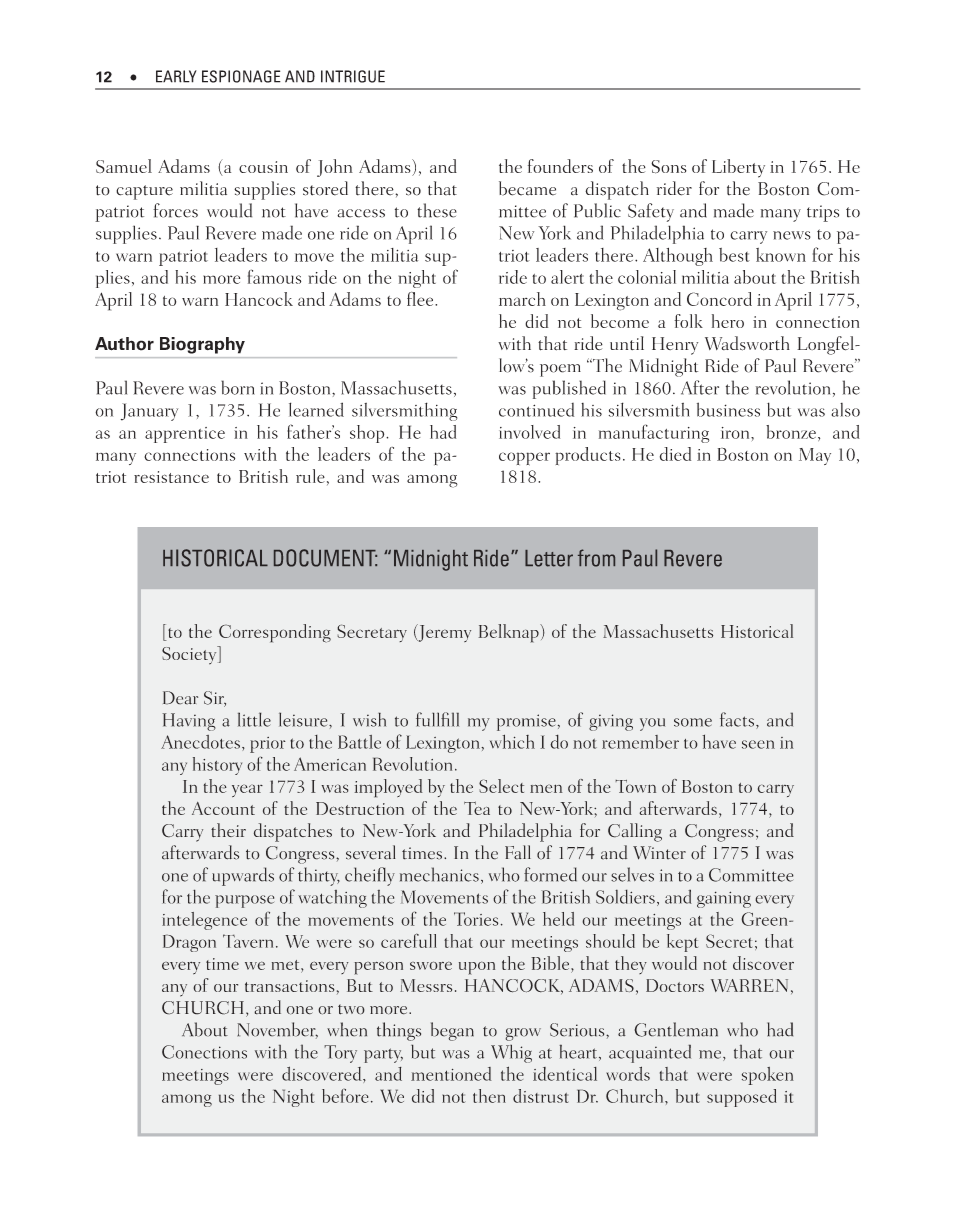  What do you see at coordinates (511, 1053) in the screenshot?
I see `Whig` at bounding box center [511, 1053].
